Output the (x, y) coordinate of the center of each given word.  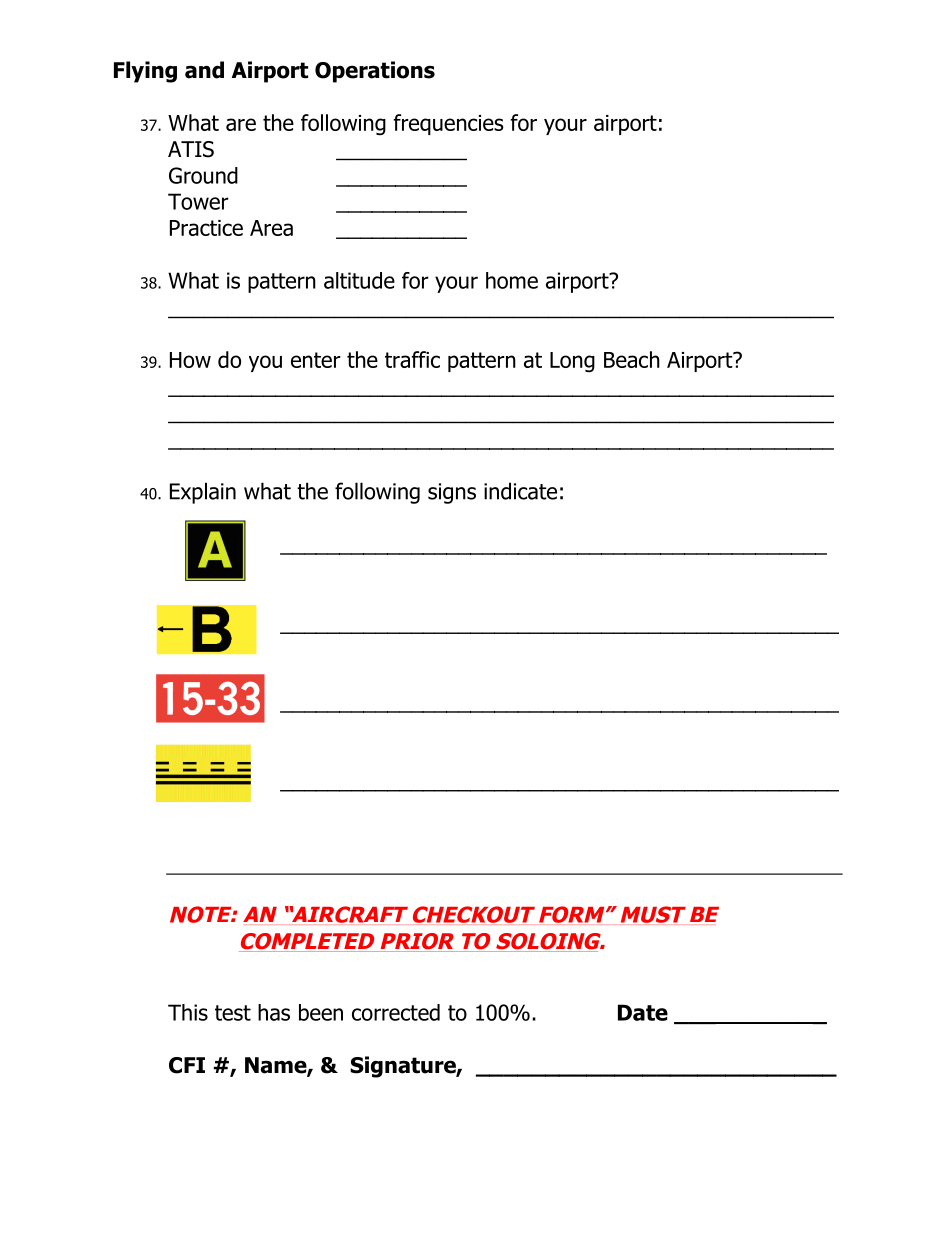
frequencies (449, 124)
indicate (520, 491)
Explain (203, 493)
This (188, 1012)
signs (452, 493)
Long (572, 362)
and (204, 70)
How (190, 360)
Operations (375, 72)
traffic (412, 359)
